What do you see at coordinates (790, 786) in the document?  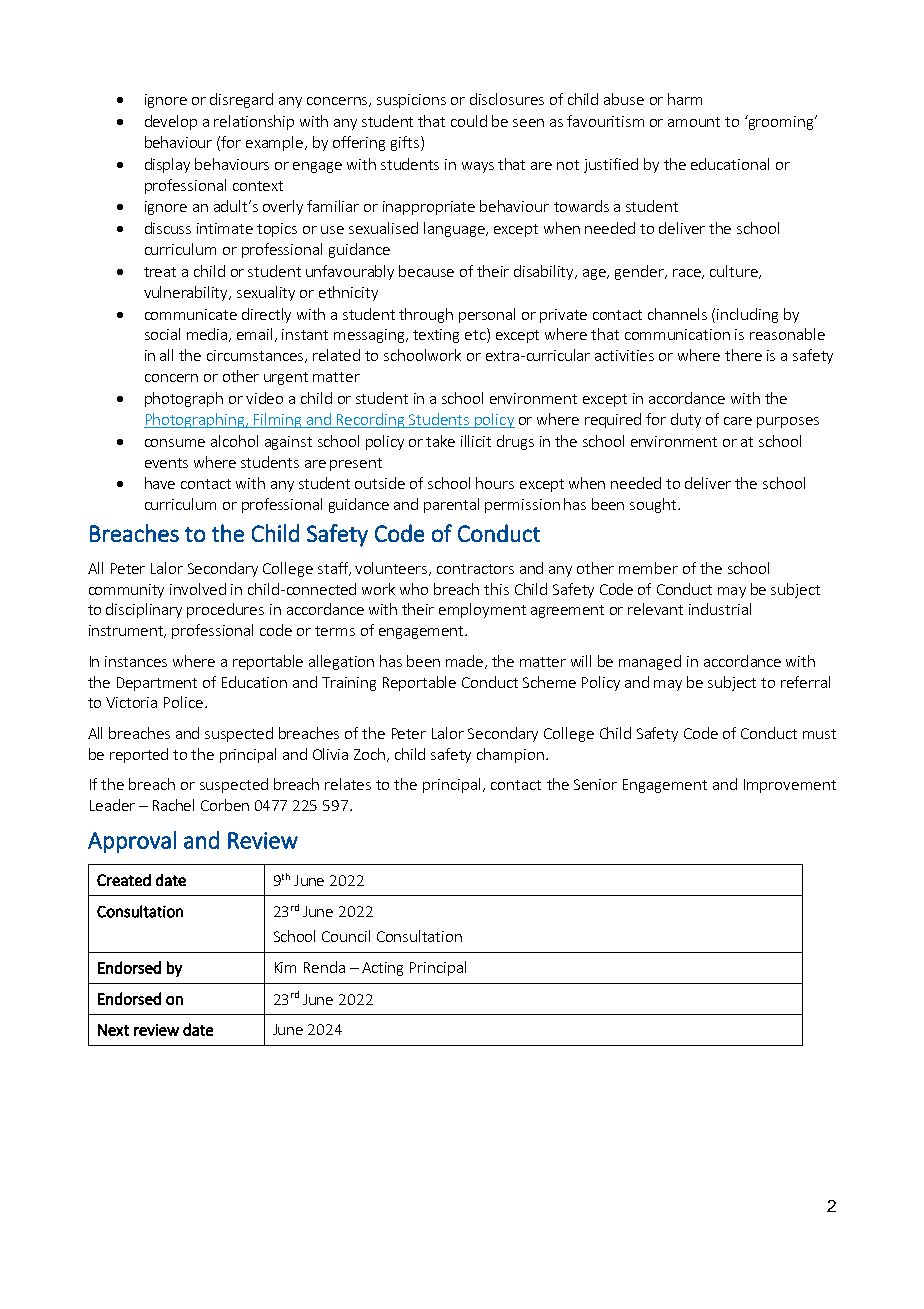 I see `Improvement` at bounding box center [790, 786].
